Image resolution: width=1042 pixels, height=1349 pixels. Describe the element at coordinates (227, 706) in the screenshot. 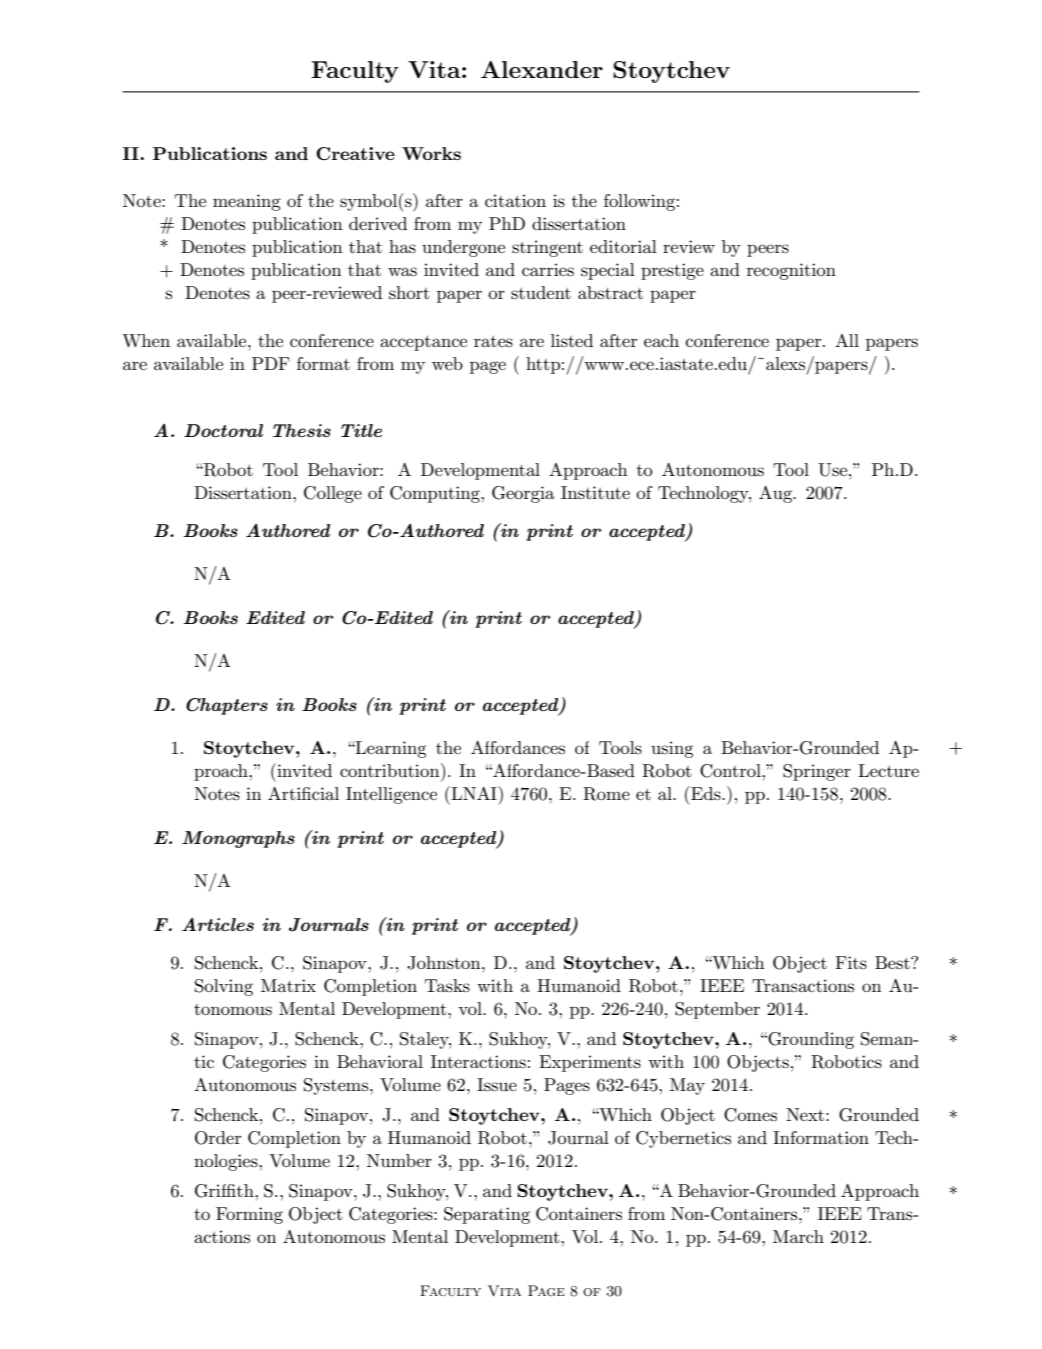

I see `Chapters` at that location.
